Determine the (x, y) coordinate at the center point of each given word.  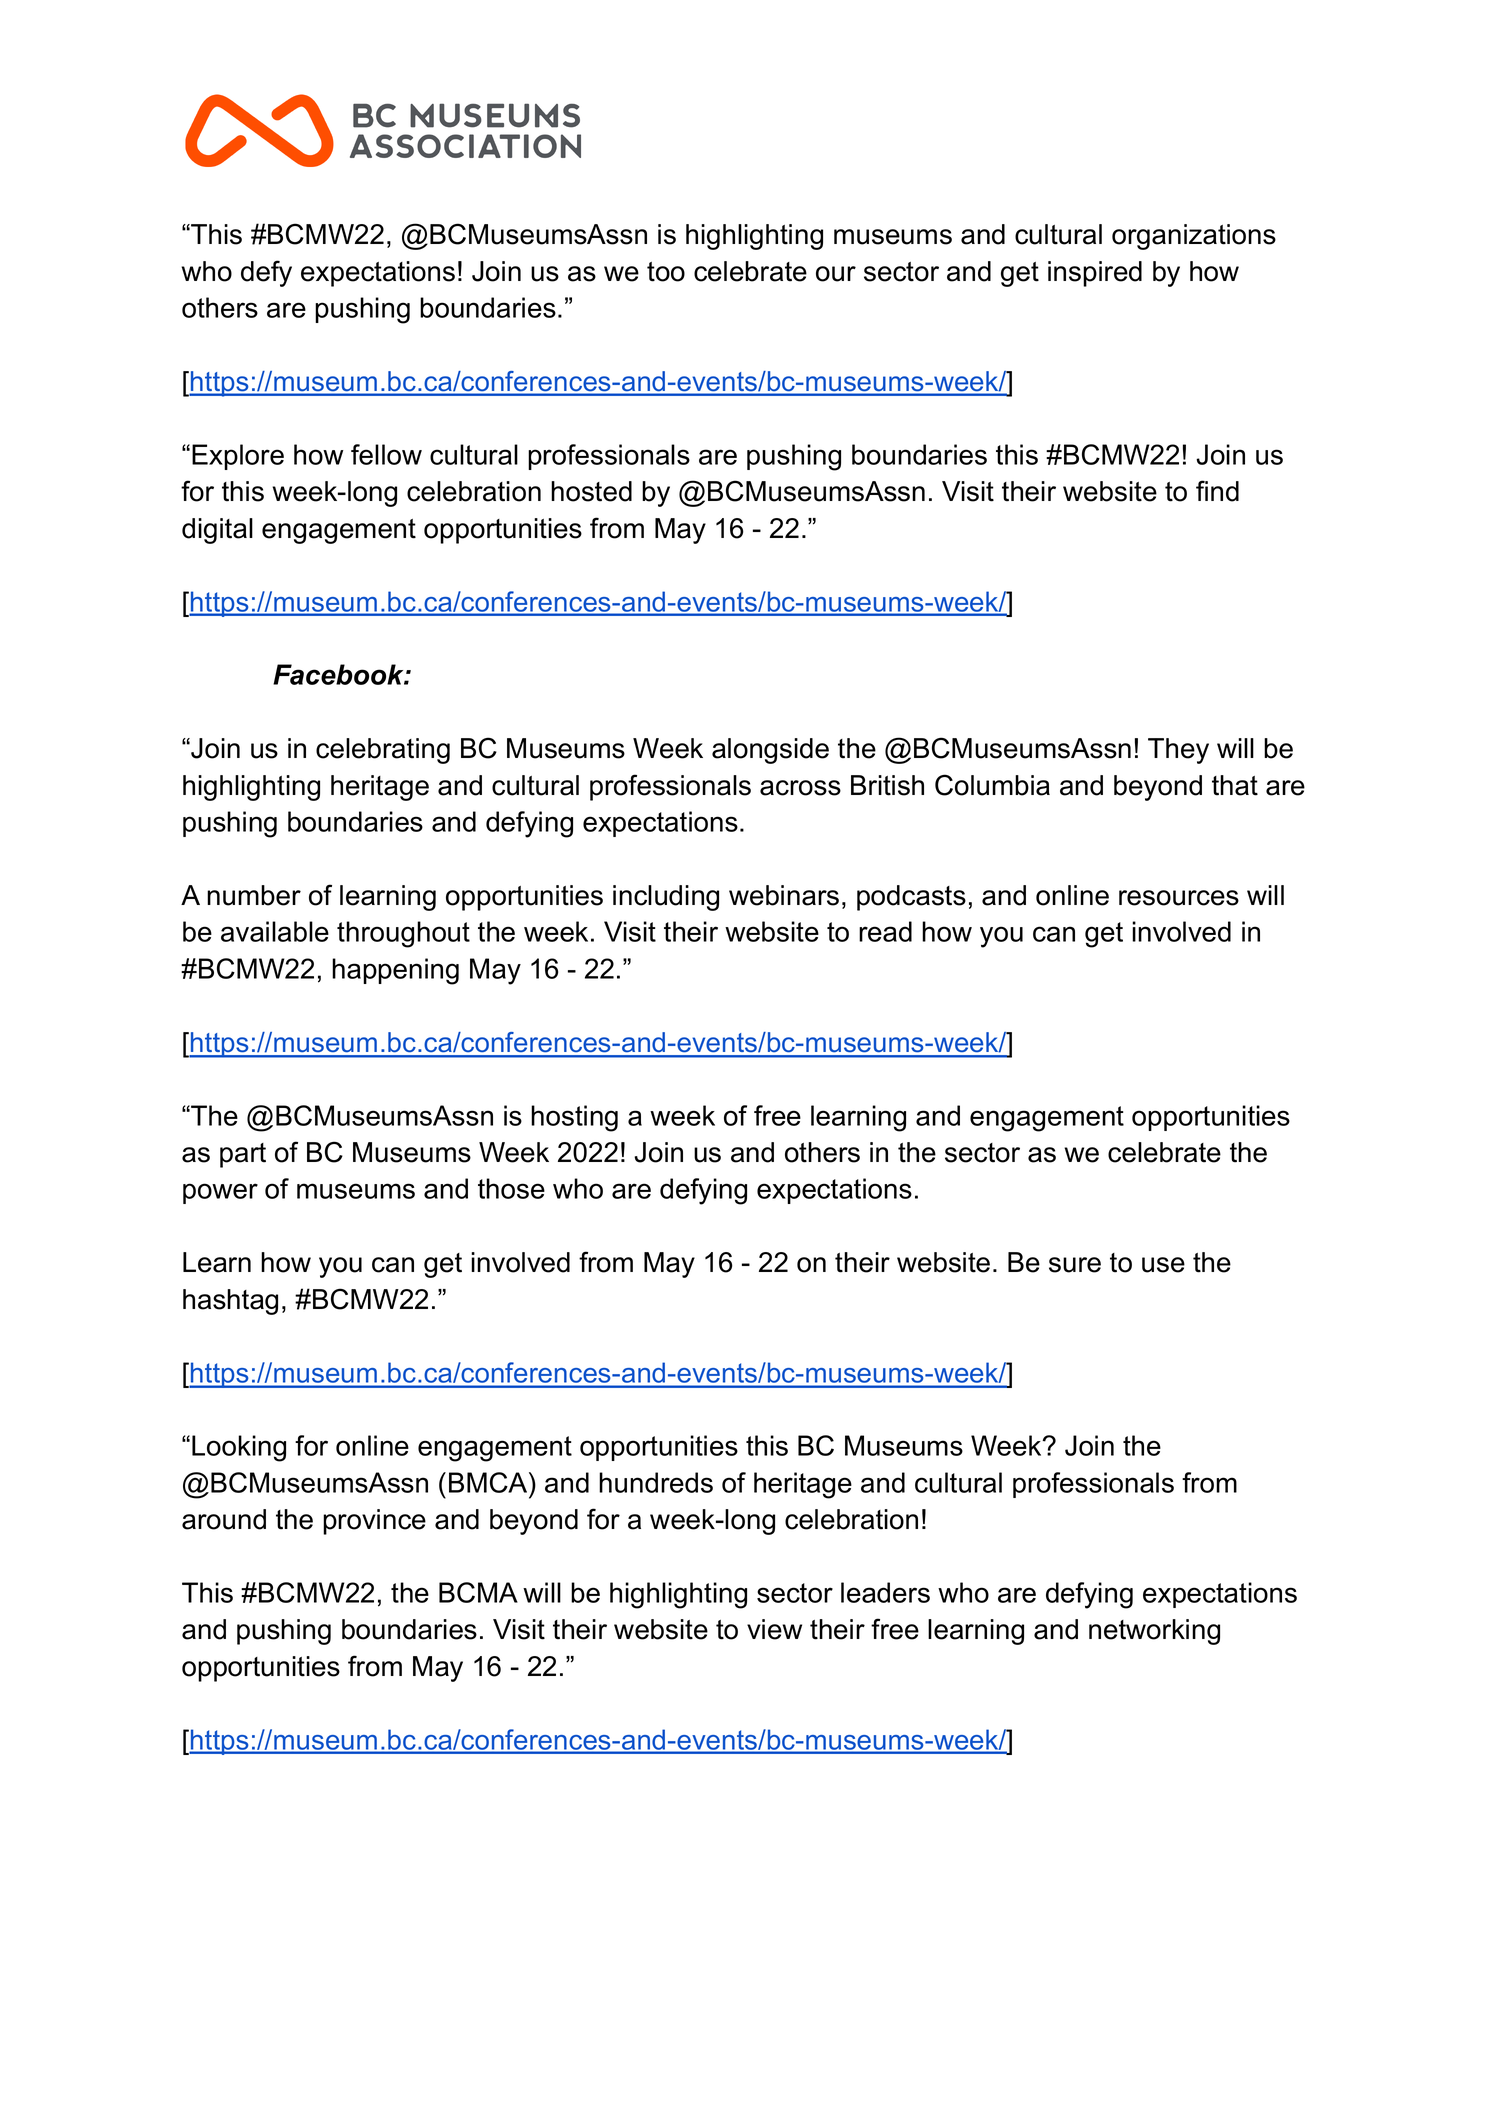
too (666, 272)
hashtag (230, 1302)
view (774, 1629)
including (666, 898)
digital (217, 531)
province (374, 1522)
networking (1154, 1632)
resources (1179, 898)
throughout (403, 934)
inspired (1095, 274)
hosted (591, 491)
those (511, 1188)
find (1217, 491)
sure (1075, 1265)
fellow (386, 454)
